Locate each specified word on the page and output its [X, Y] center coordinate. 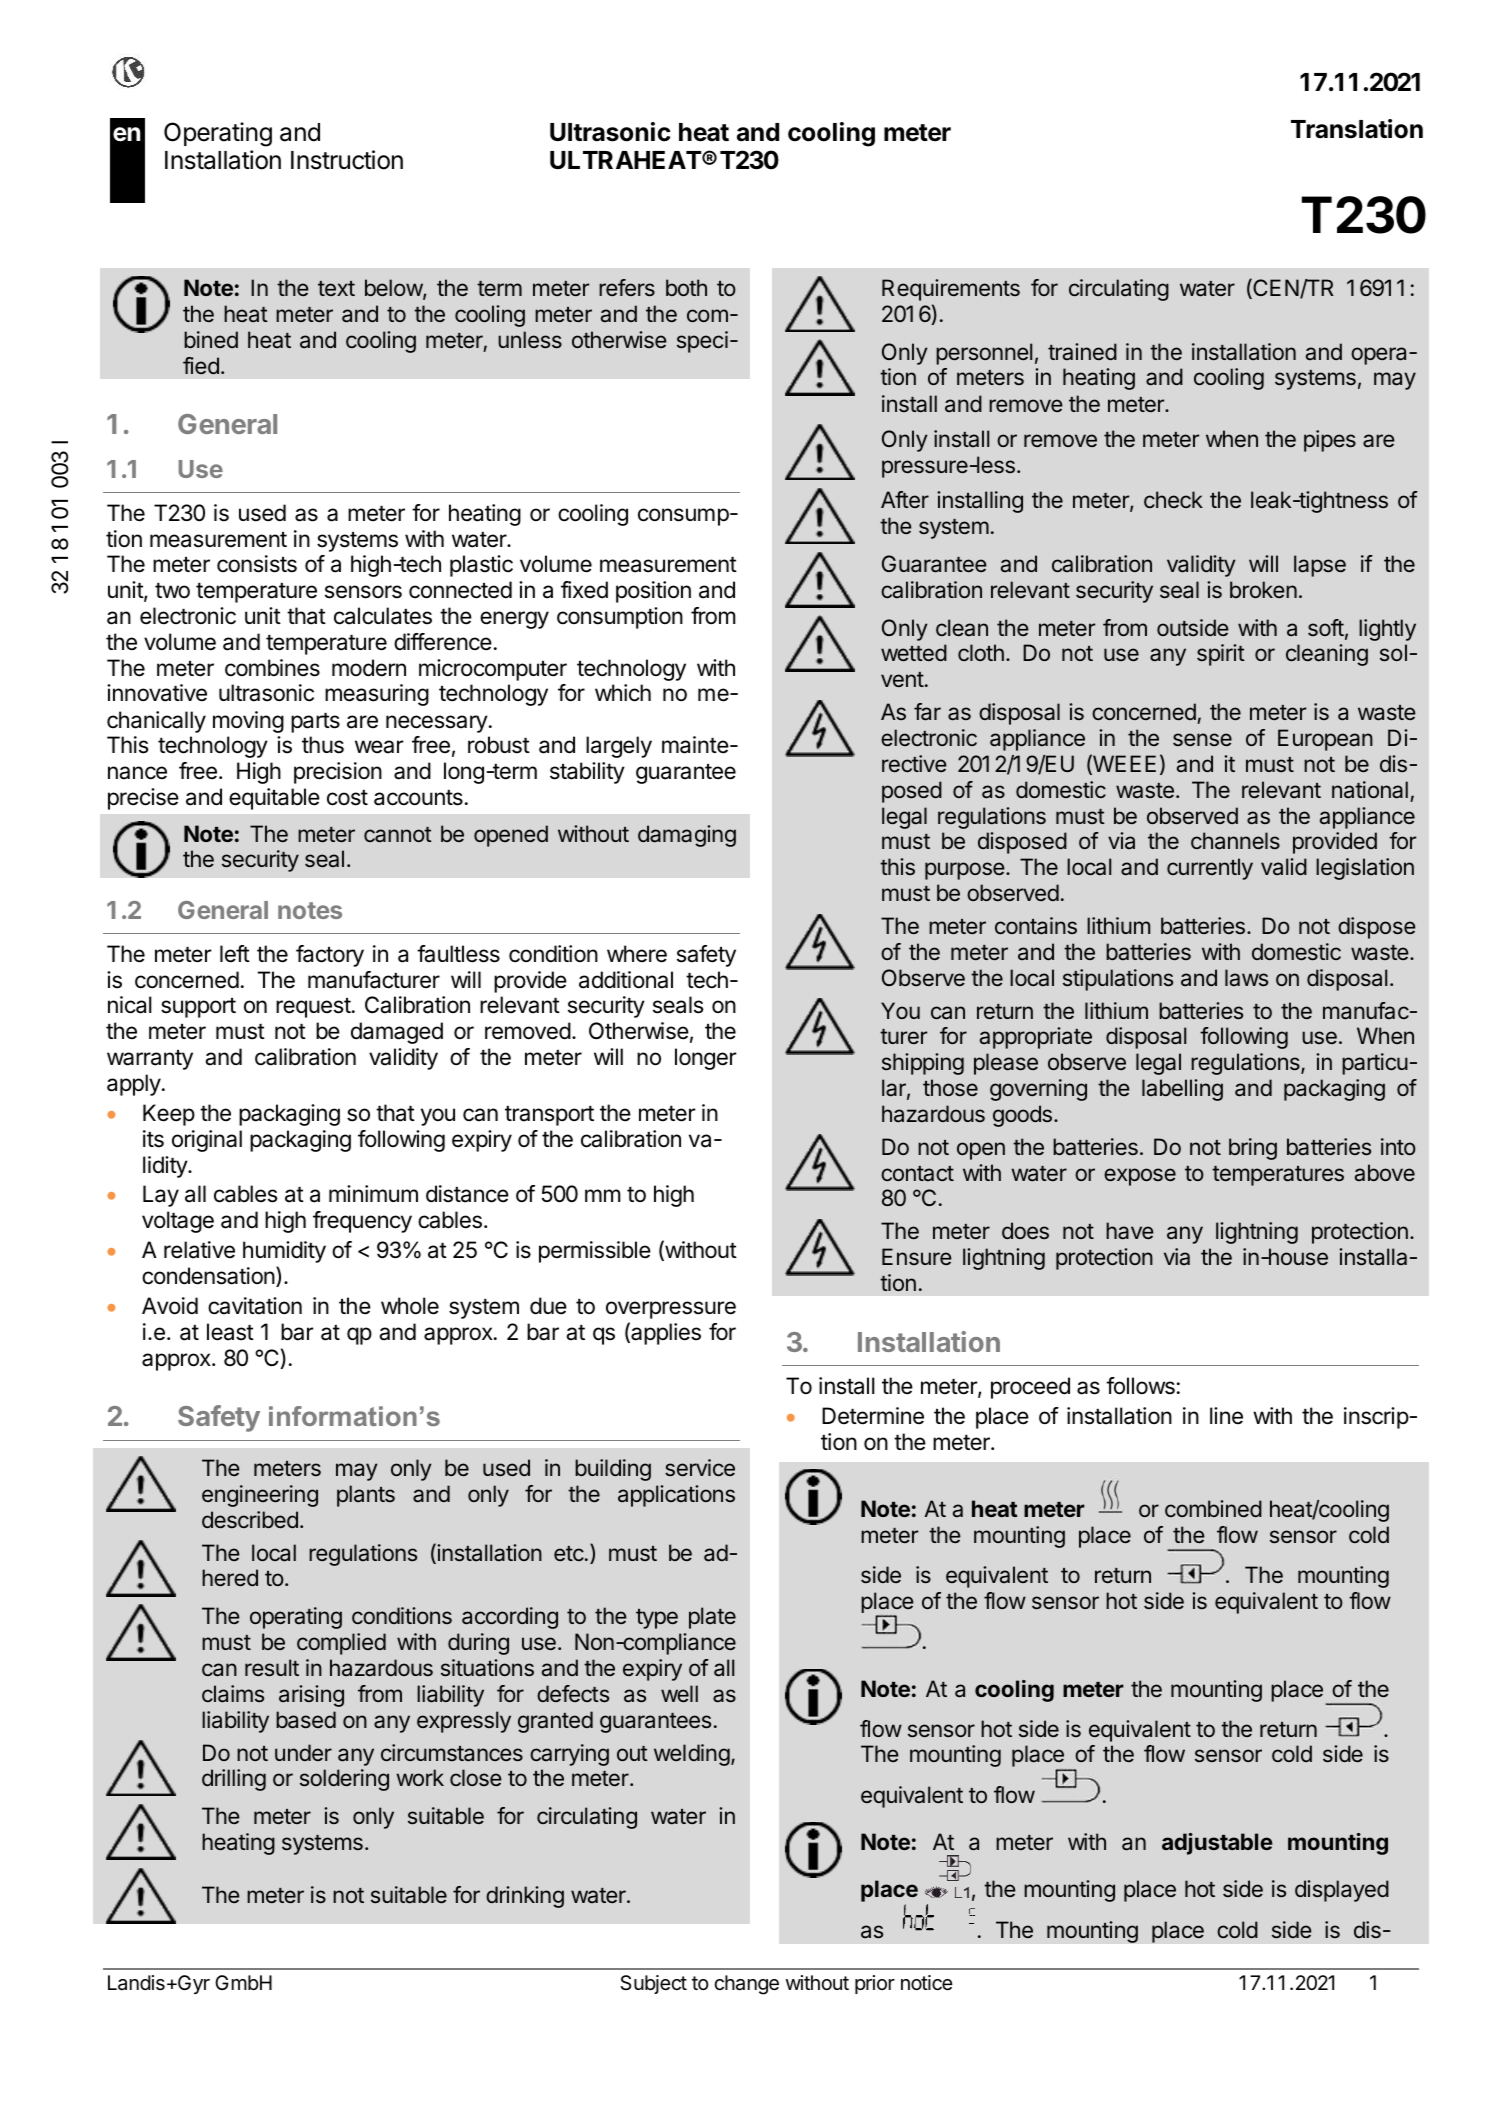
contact [917, 1173]
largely [619, 747]
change [746, 1985]
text [336, 288]
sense [1202, 740]
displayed [1342, 1891]
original [207, 1141]
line [1226, 1415]
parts [315, 723]
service [700, 1468]
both [686, 287]
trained [1082, 351]
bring [1253, 1149]
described [250, 1520]
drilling [234, 1780]
